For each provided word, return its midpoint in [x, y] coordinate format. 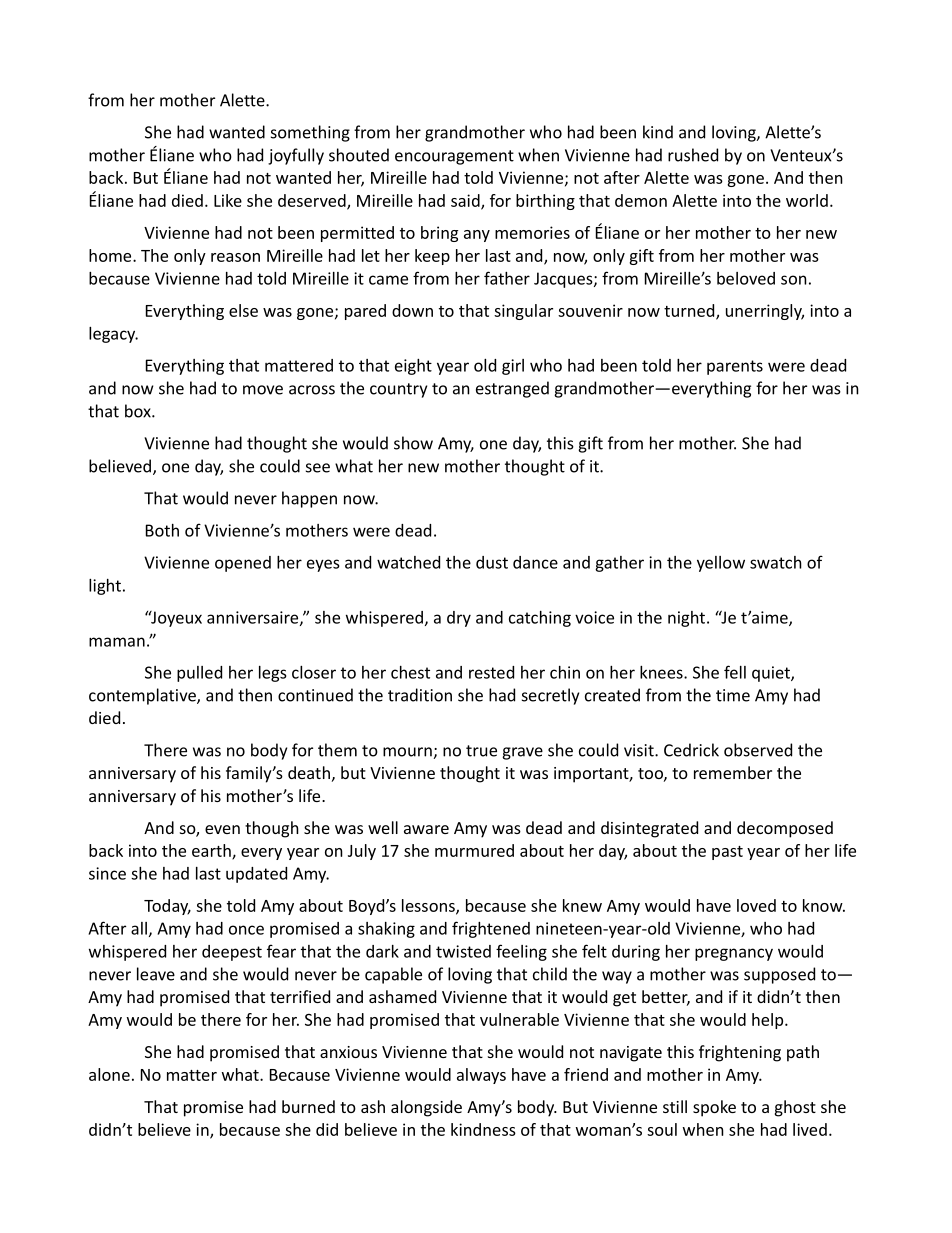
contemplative [143, 696]
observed [758, 750]
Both [162, 530]
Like [228, 200]
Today [167, 907]
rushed [693, 155]
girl [513, 367]
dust [492, 562]
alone [109, 1074]
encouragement [454, 157]
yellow [721, 564]
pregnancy [734, 954]
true [481, 751]
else [243, 310]
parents [735, 367]
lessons [429, 906]
